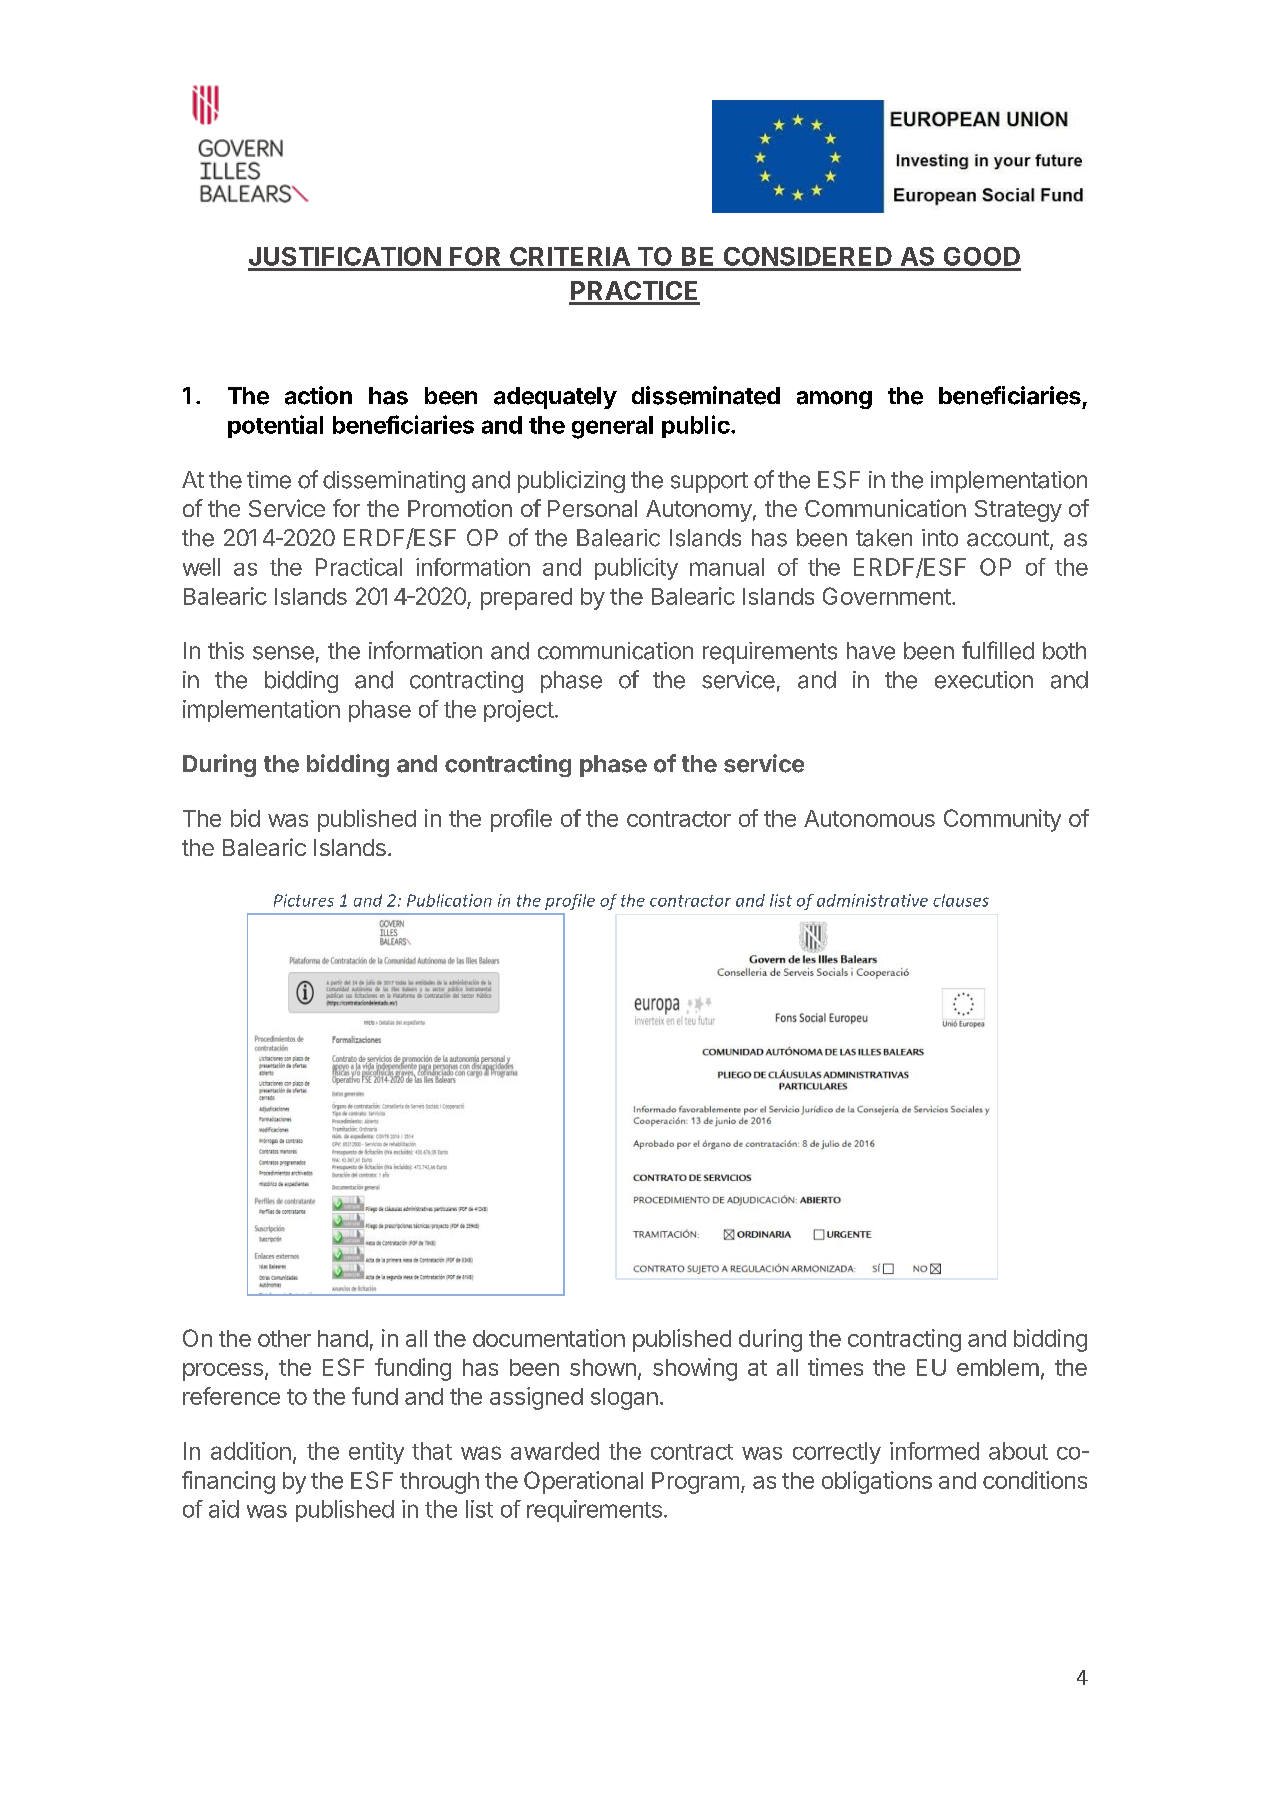 This screenshot has height=1795, width=1269. I want to click on fulfilled, so click(998, 650).
